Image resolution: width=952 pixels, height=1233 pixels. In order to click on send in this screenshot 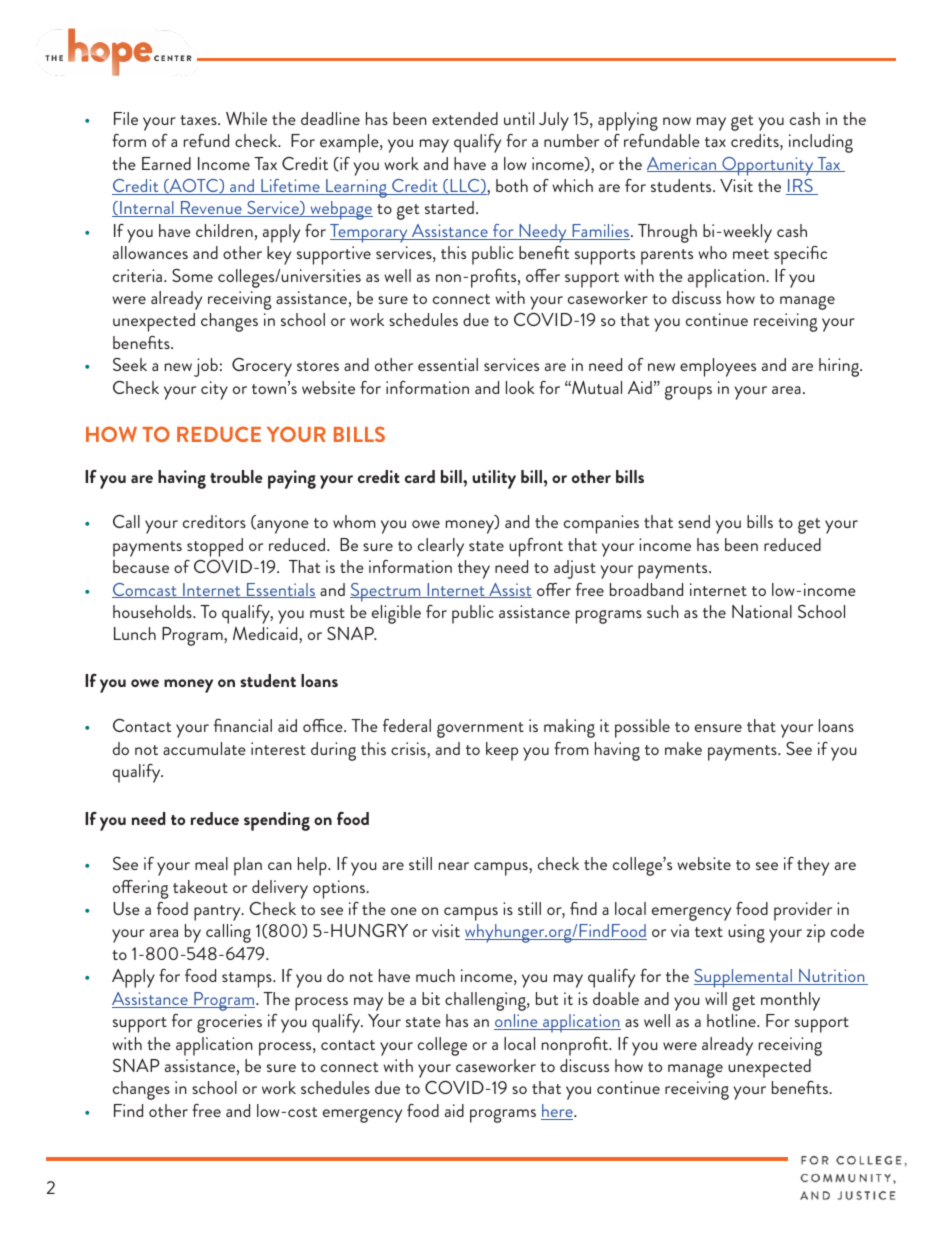, I will do `click(694, 521)`.
